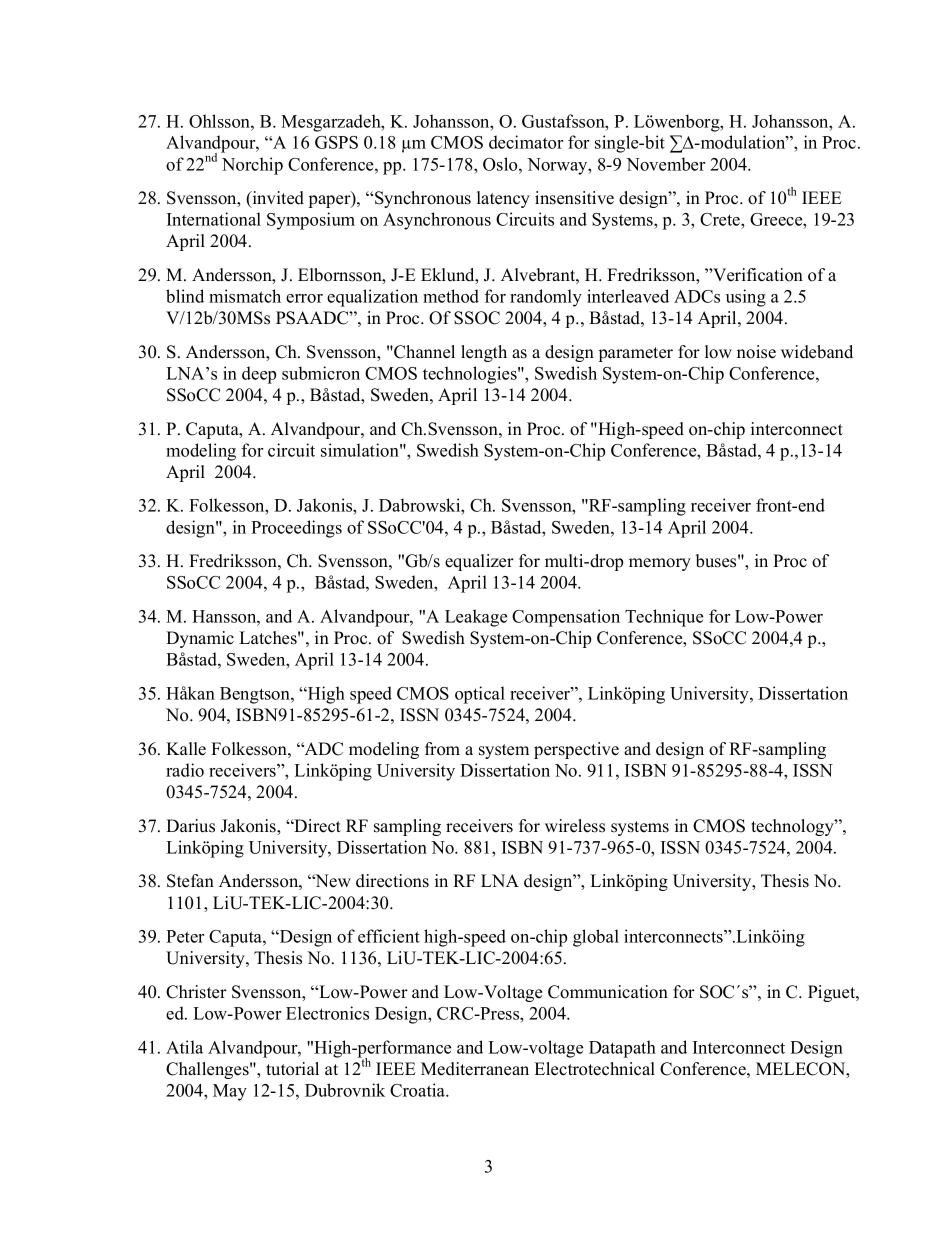 The image size is (952, 1233). Describe the element at coordinates (259, 375) in the screenshot. I see `deep` at that location.
